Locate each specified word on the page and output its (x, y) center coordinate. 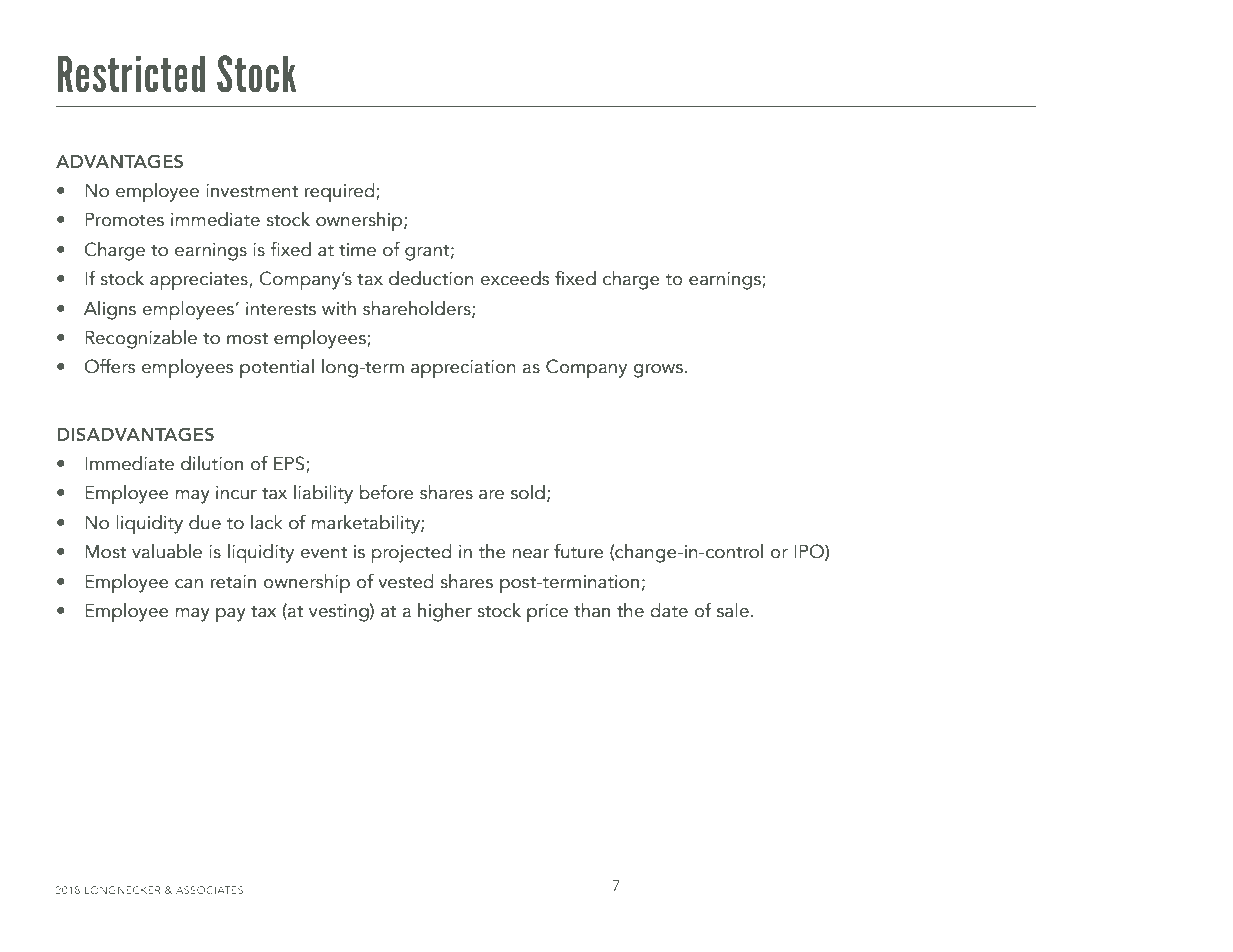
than (592, 610)
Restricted (131, 74)
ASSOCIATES (209, 890)
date (669, 610)
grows (659, 371)
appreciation (463, 369)
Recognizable (141, 339)
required (341, 193)
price (547, 613)
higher (445, 612)
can (189, 584)
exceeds (514, 278)
